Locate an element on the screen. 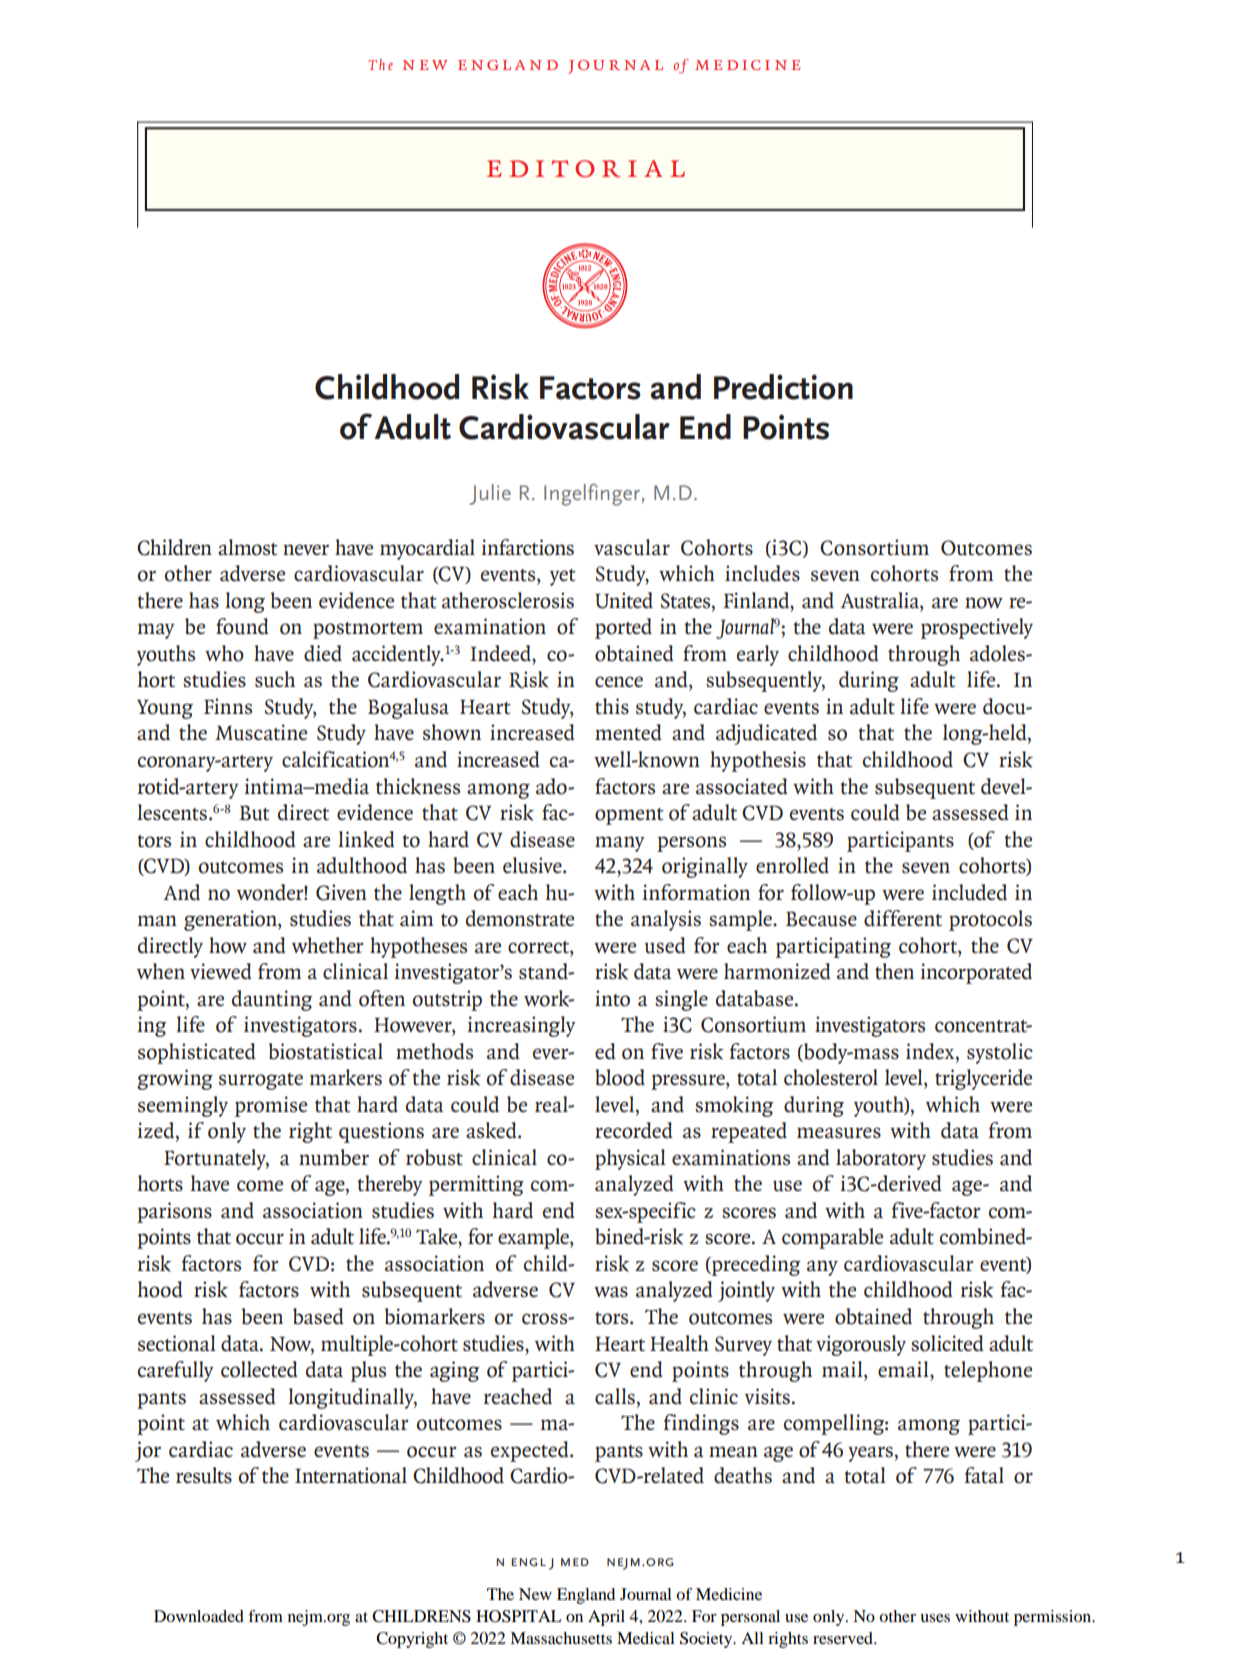 The width and height of the screenshot is (1254, 1671). Downloaded is located at coordinates (199, 1616).
